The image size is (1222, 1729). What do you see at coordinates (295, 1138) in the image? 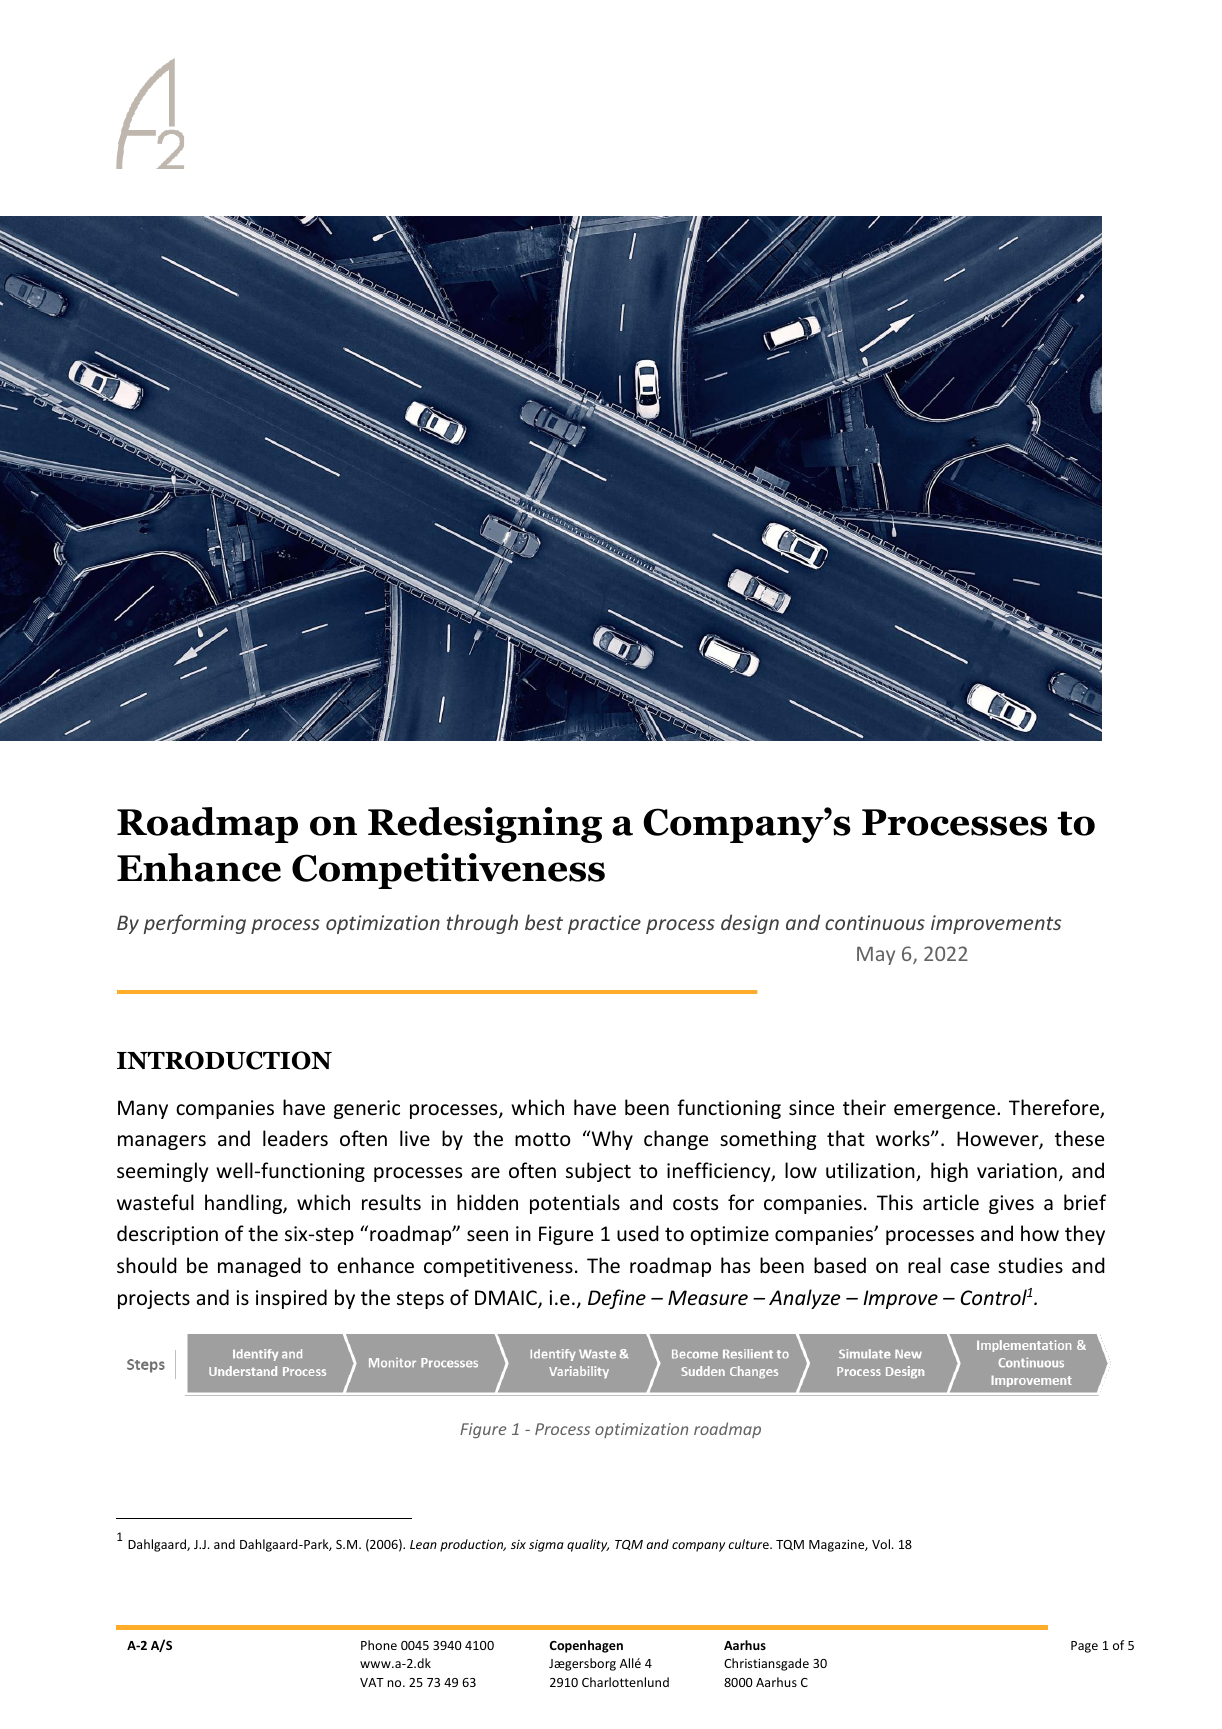
I see `leaders` at bounding box center [295, 1138].
